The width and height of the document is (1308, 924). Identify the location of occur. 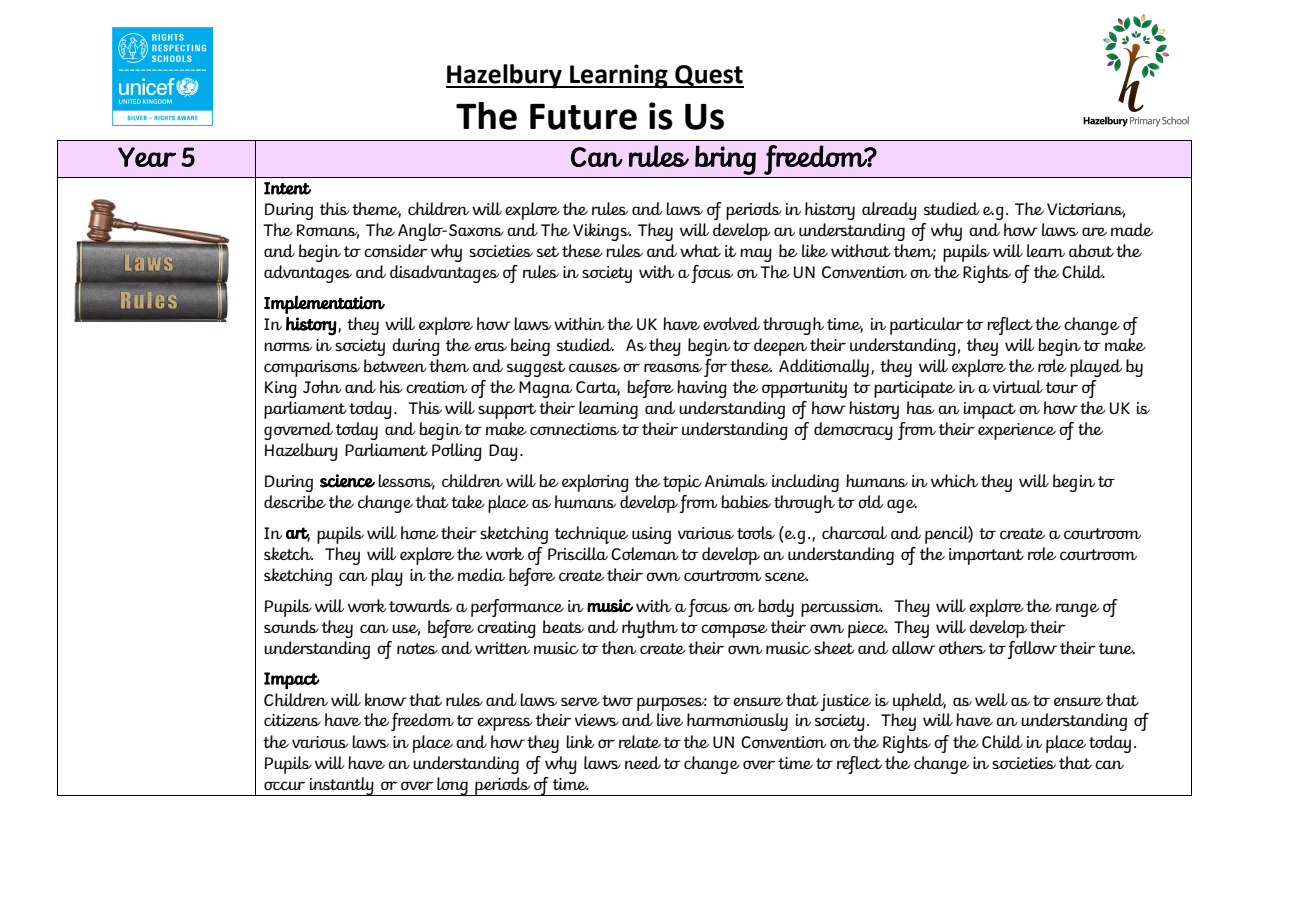
(284, 785).
